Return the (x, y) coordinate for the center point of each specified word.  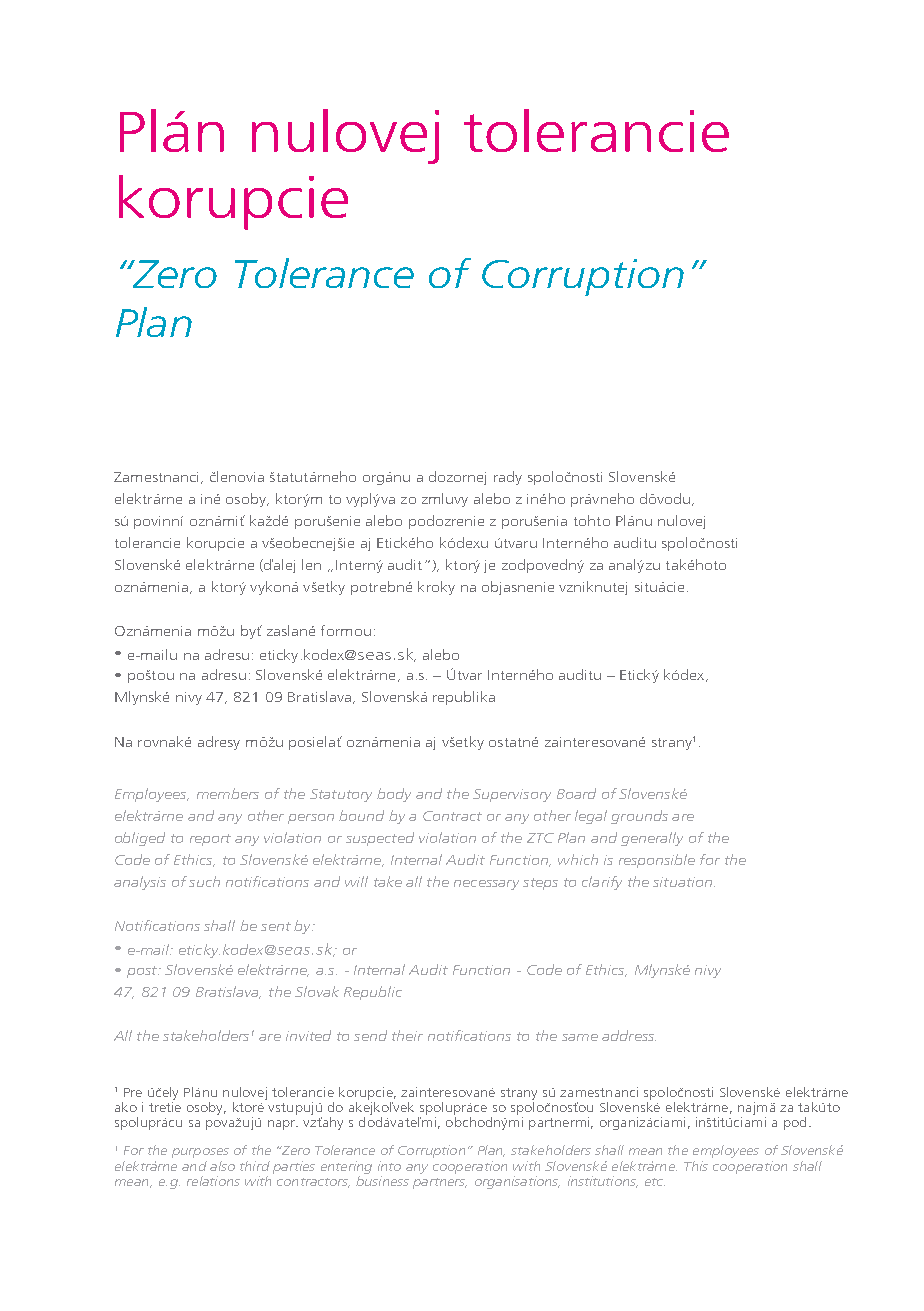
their (407, 1035)
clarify (602, 883)
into (389, 1166)
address (629, 1035)
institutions (603, 1182)
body (394, 795)
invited (308, 1035)
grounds (639, 817)
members (228, 793)
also (222, 1166)
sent (276, 926)
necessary (486, 885)
